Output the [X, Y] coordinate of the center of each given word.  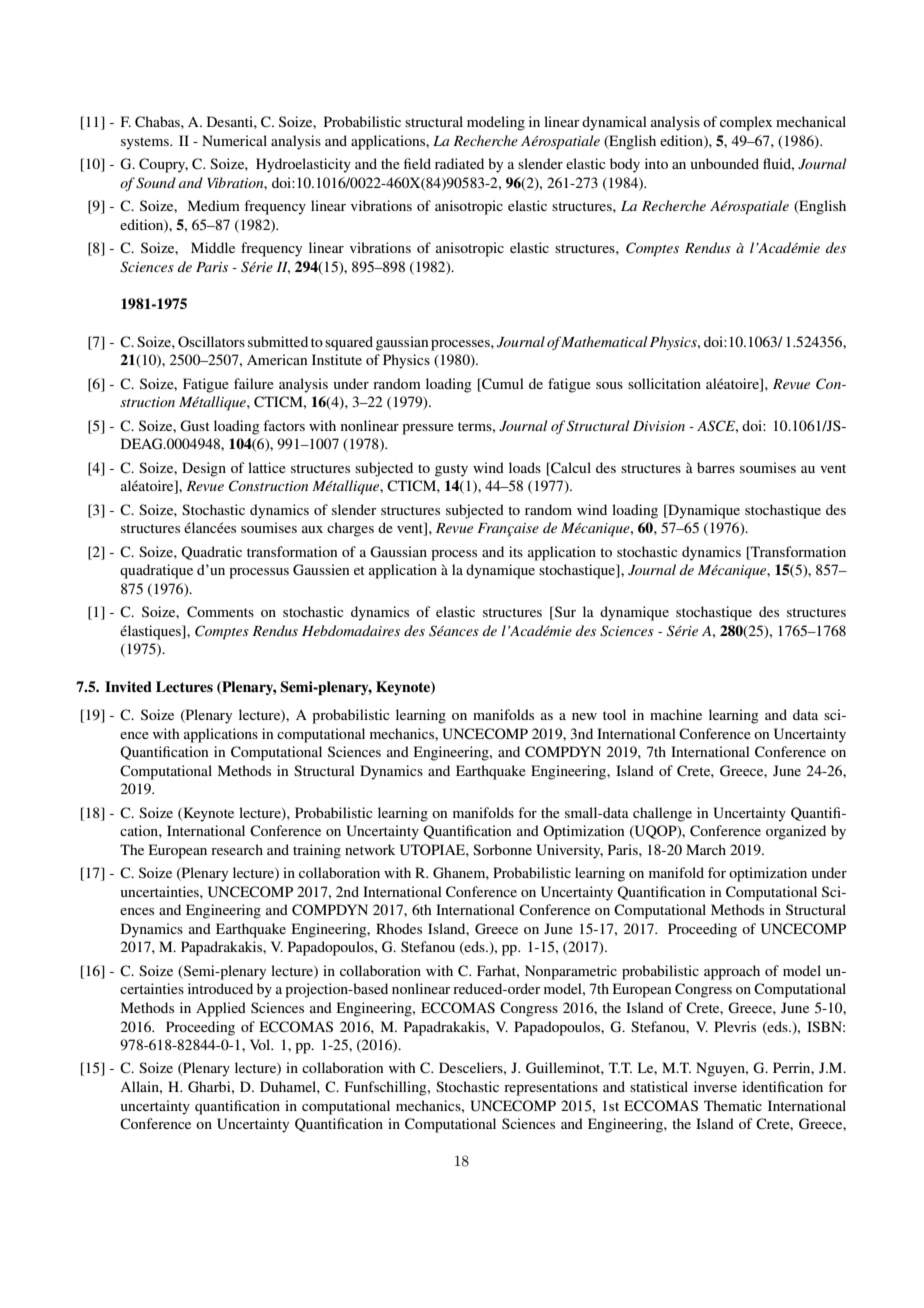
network [370, 849]
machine [676, 714]
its [516, 551]
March [706, 849]
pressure [428, 429]
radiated [459, 163]
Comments [220, 612]
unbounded [725, 163]
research [237, 849]
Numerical [234, 140]
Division [659, 426]
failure [254, 383]
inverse [715, 1086]
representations [551, 1088]
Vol [261, 1044]
